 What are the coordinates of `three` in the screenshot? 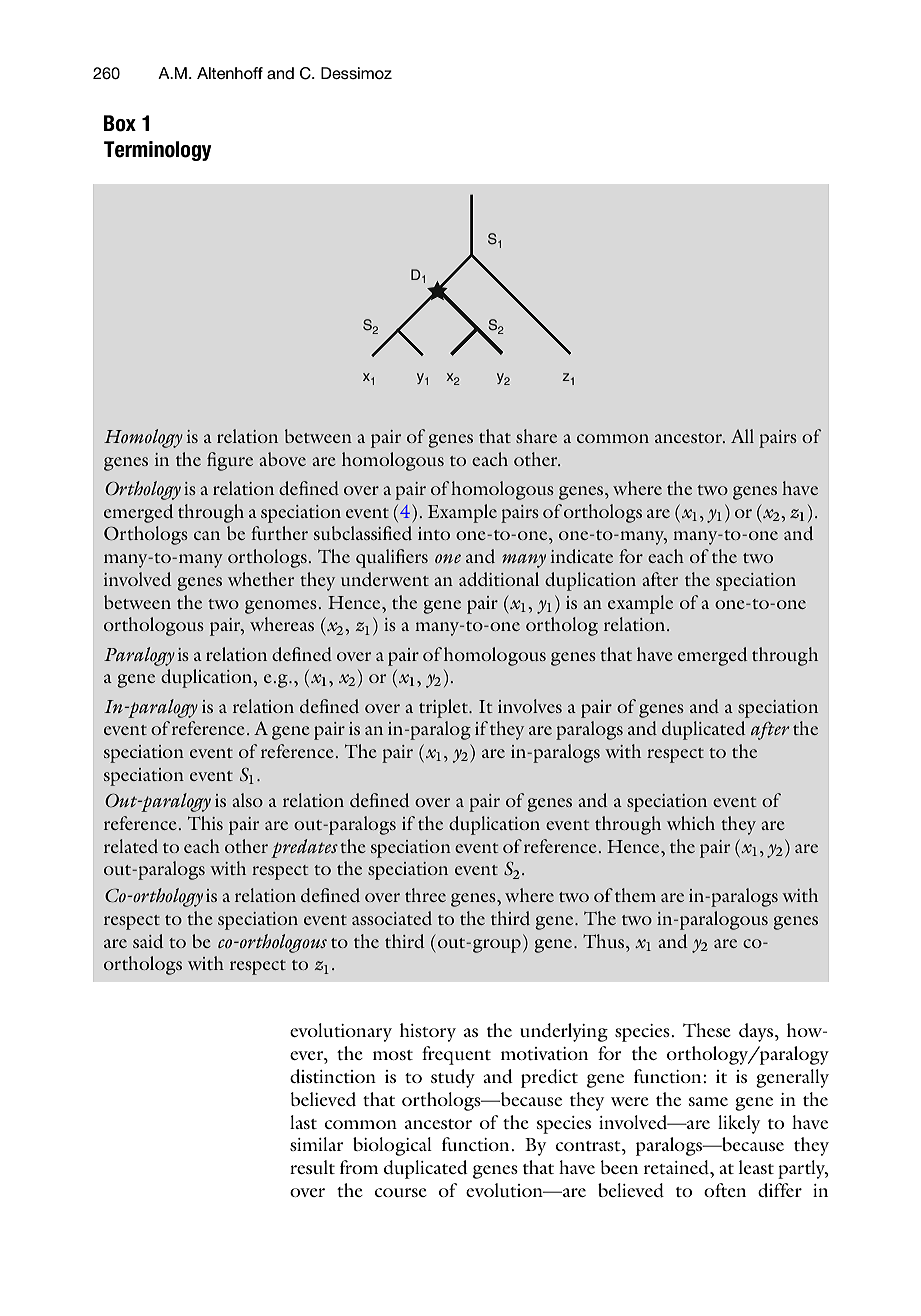 It's located at (425, 895).
